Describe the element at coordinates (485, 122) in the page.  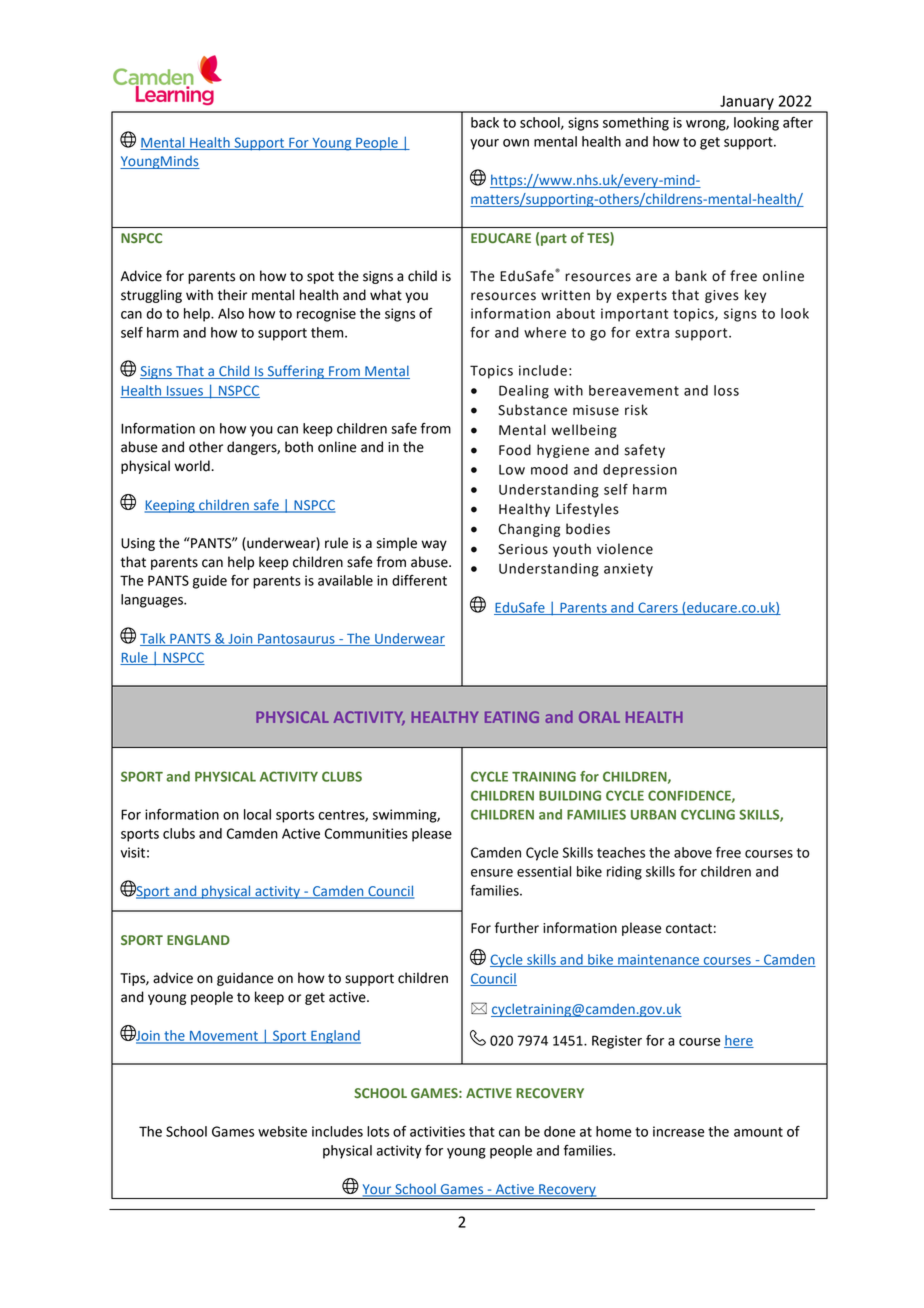
I see `back` at that location.
